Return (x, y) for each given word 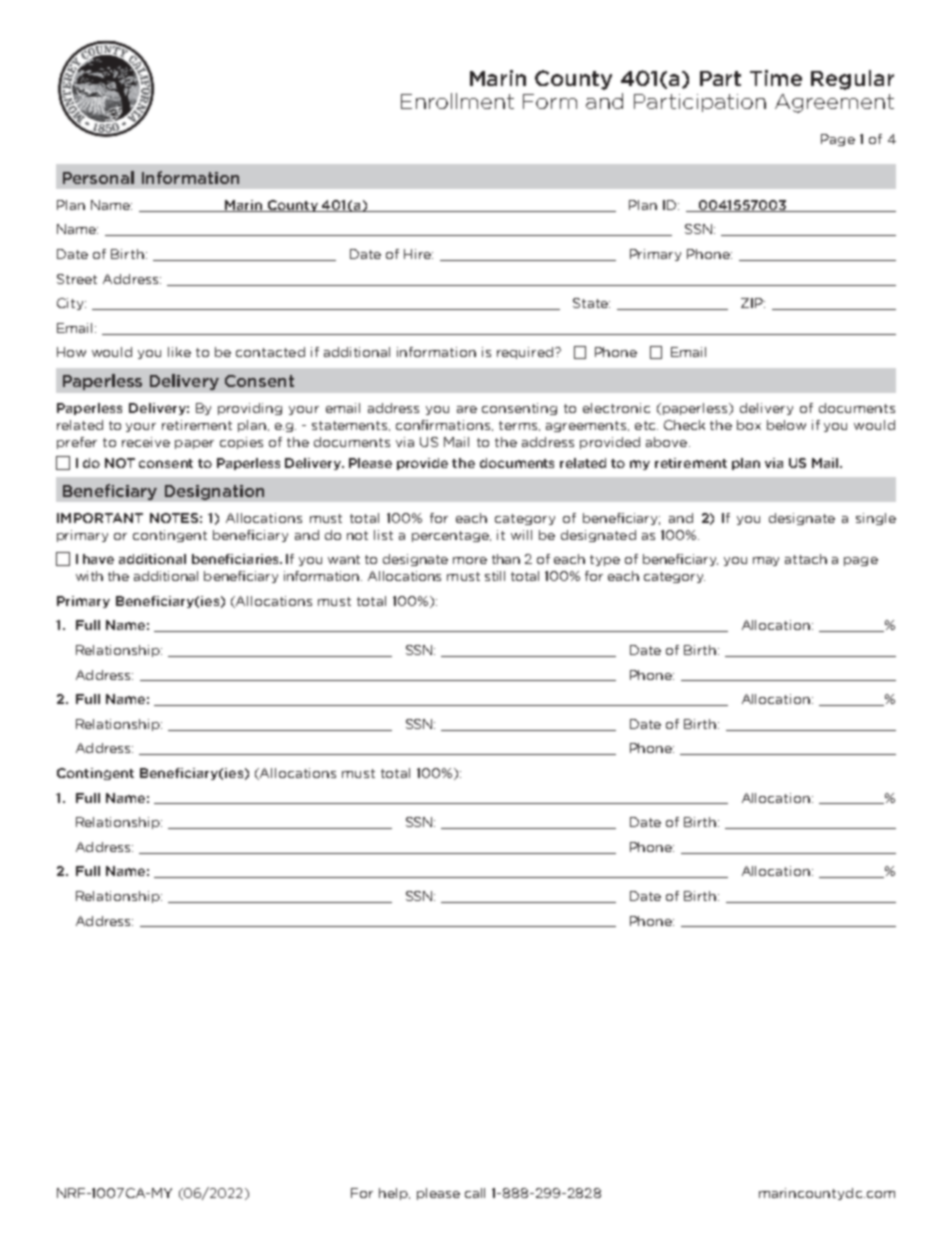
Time (776, 78)
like (179, 352)
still (495, 576)
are (467, 409)
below (786, 425)
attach (806, 559)
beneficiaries (236, 559)
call (475, 1193)
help (394, 1194)
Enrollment (457, 101)
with (89, 576)
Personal (98, 177)
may (766, 561)
